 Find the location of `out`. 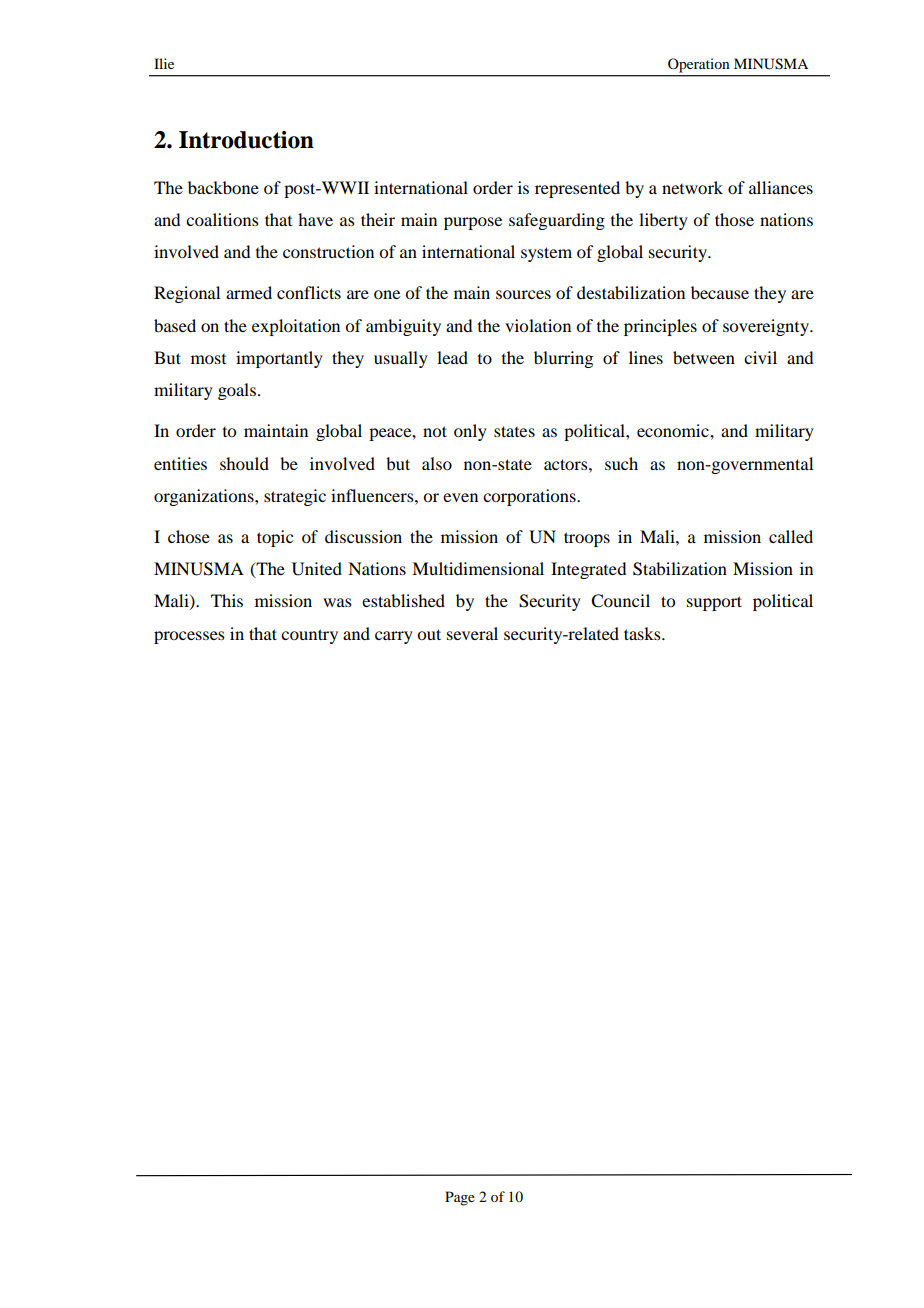

out is located at coordinates (429, 634).
